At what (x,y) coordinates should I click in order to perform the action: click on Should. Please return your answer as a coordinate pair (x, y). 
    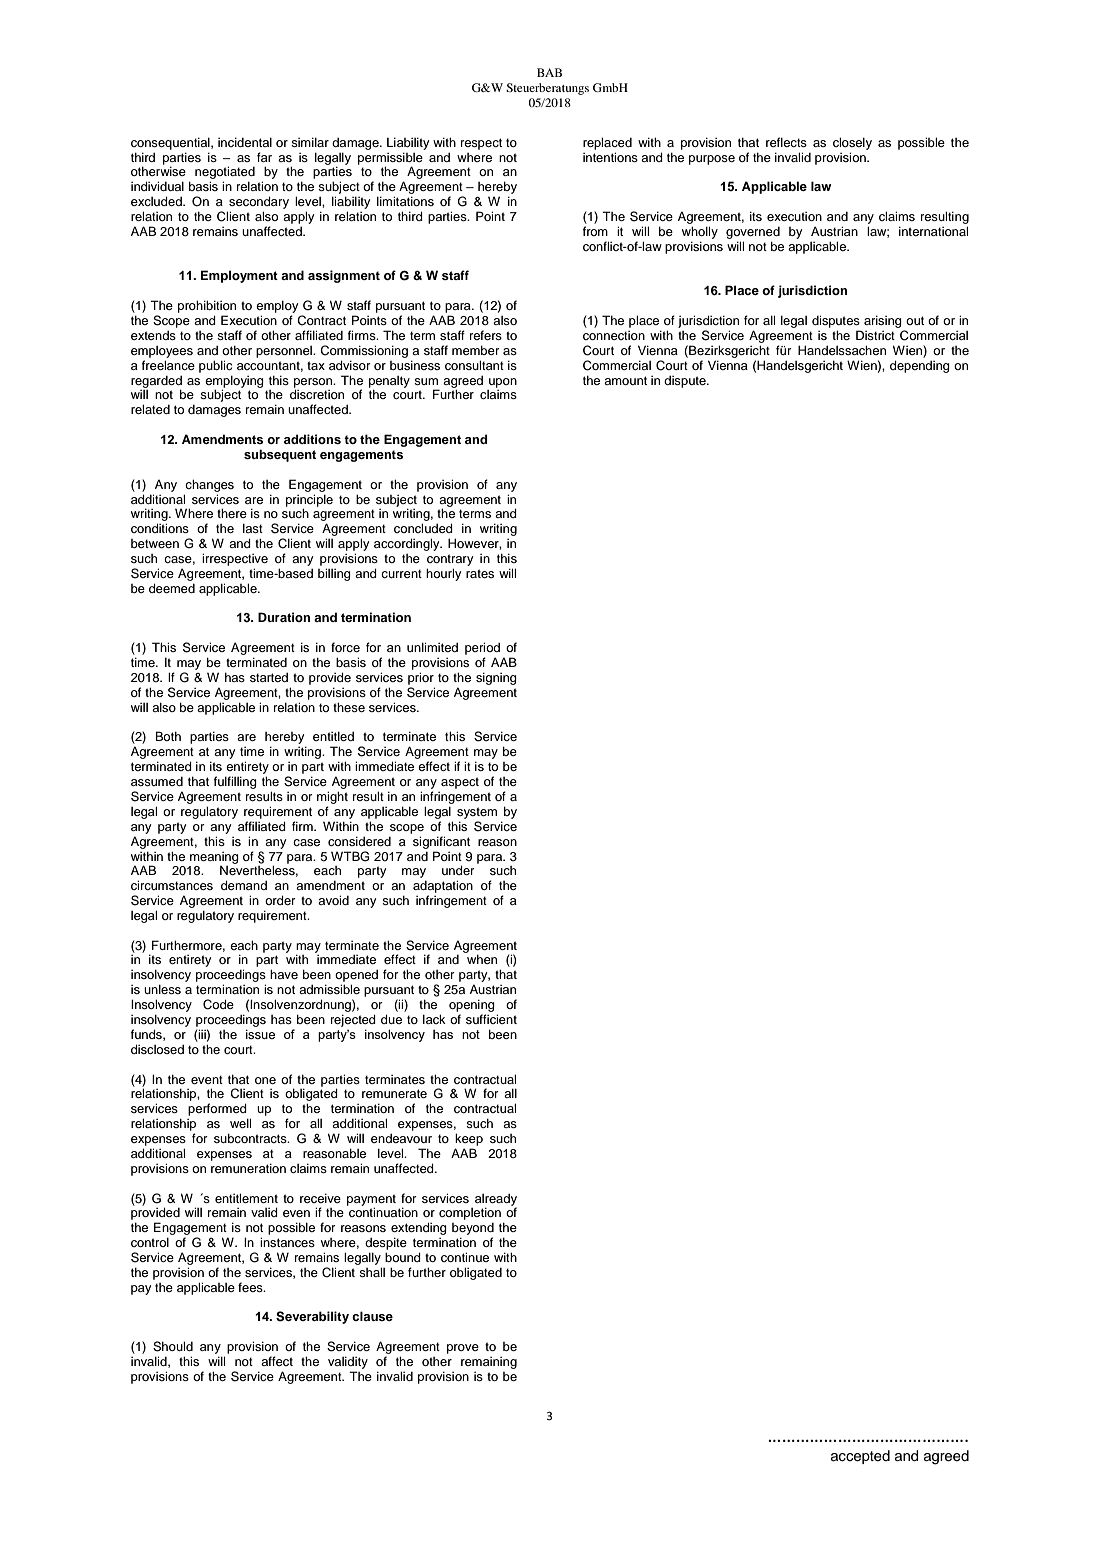
    Looking at the image, I should click on (173, 1346).
